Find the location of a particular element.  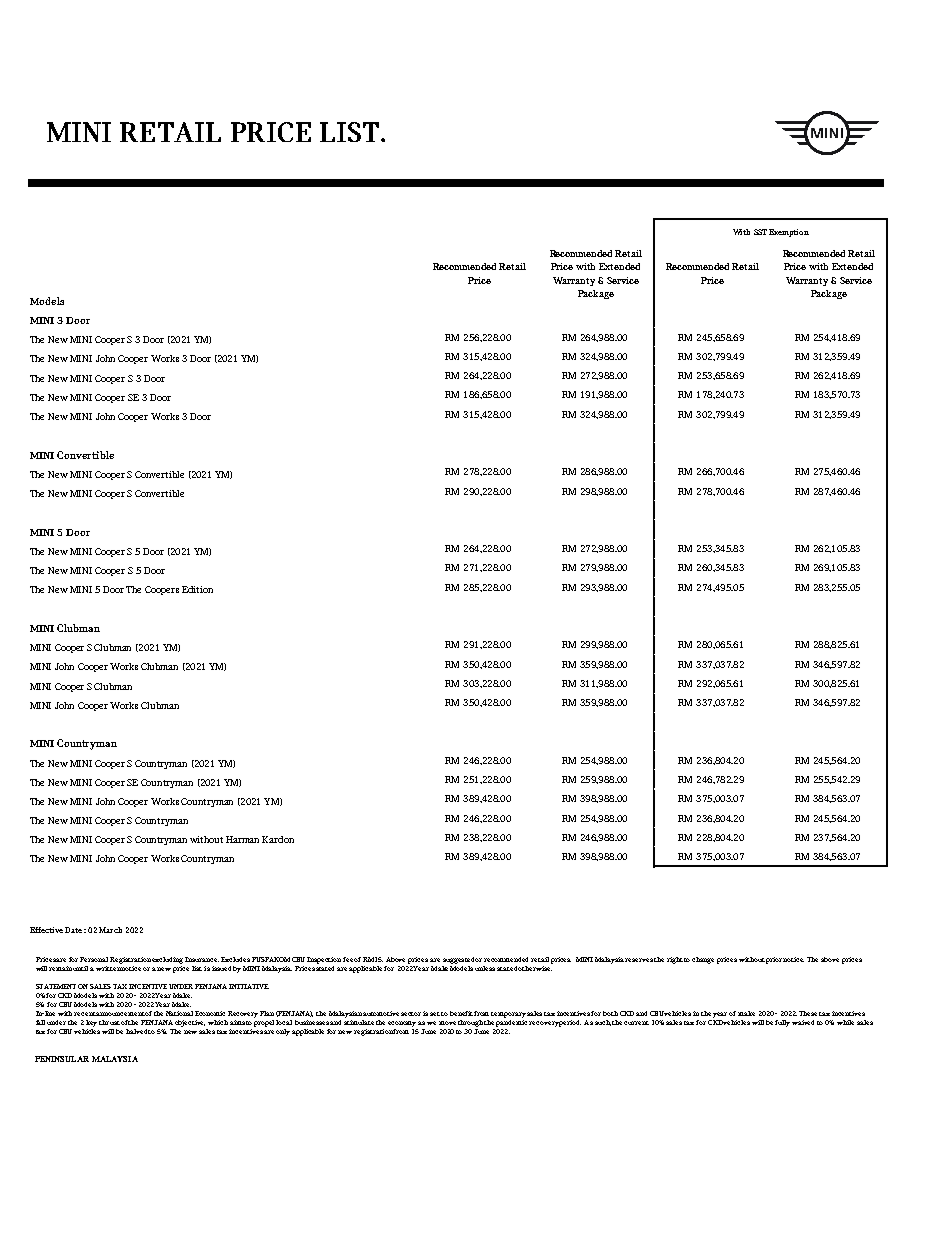

both is located at coordinates (610, 1013).
